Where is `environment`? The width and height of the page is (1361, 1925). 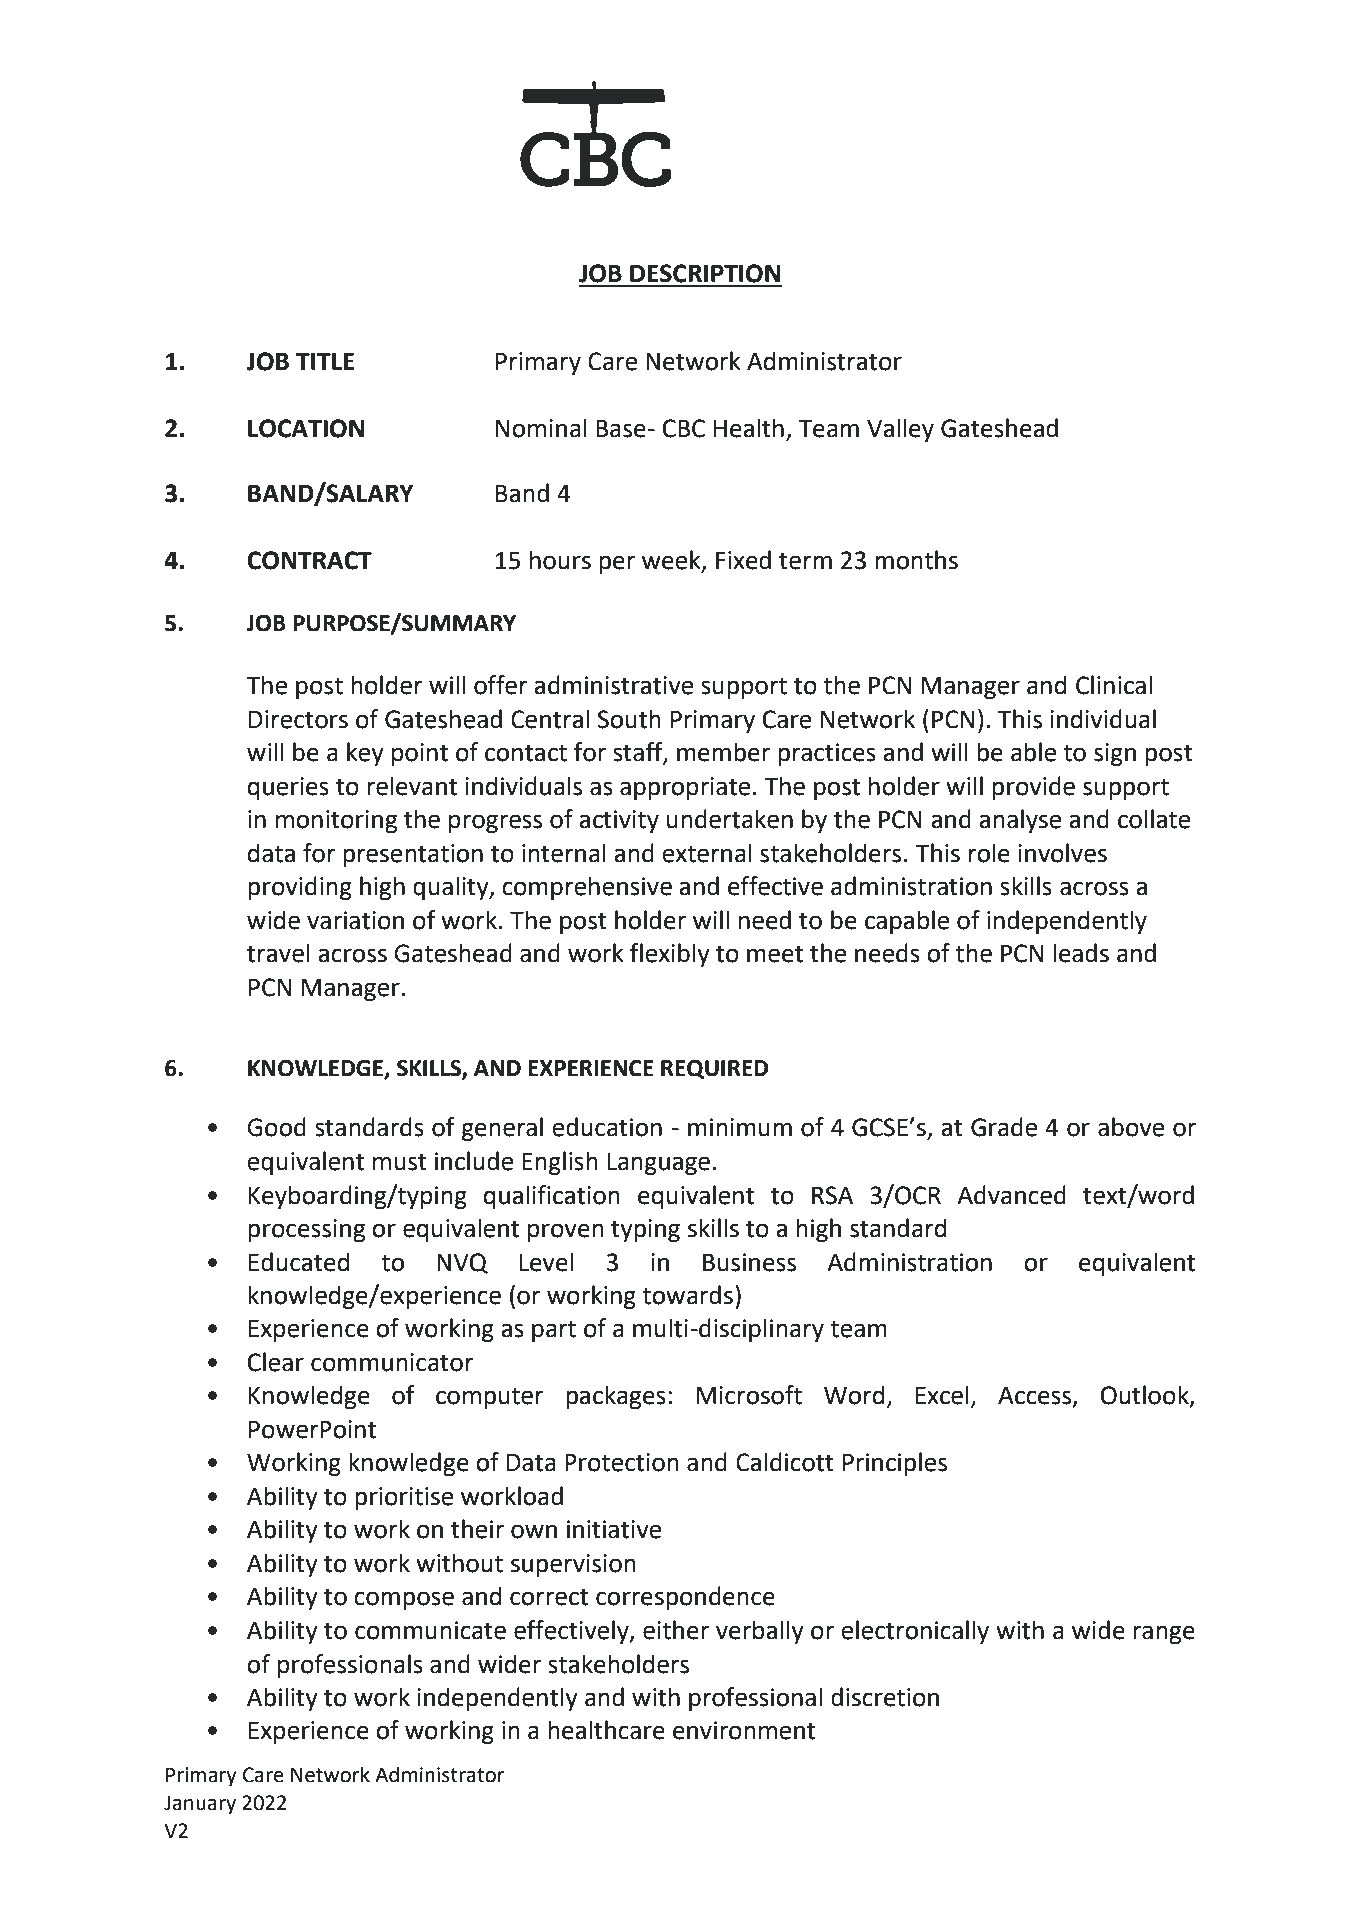
environment is located at coordinates (744, 1730).
